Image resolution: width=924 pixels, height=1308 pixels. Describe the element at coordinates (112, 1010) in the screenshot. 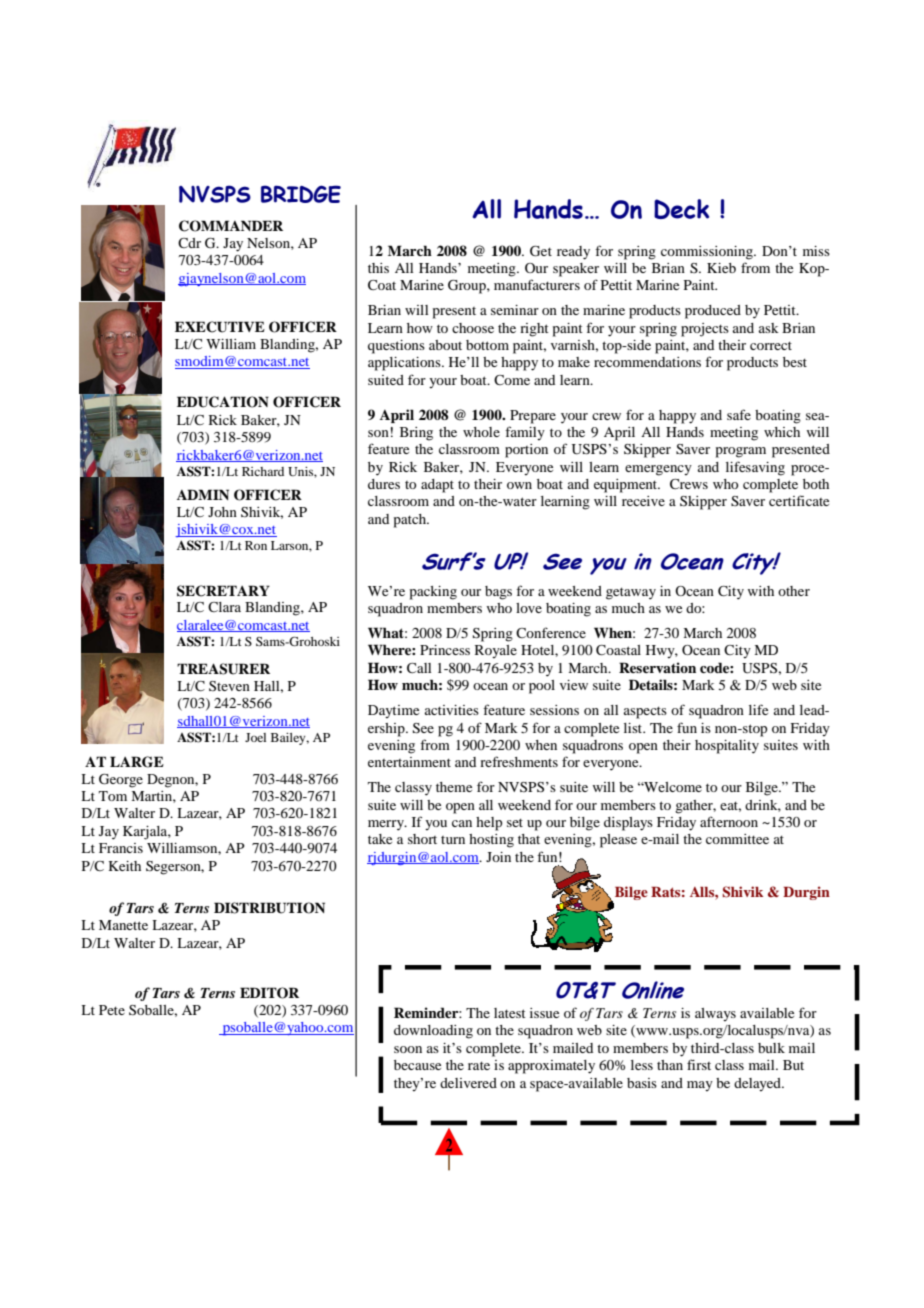

I see `Pete` at that location.
